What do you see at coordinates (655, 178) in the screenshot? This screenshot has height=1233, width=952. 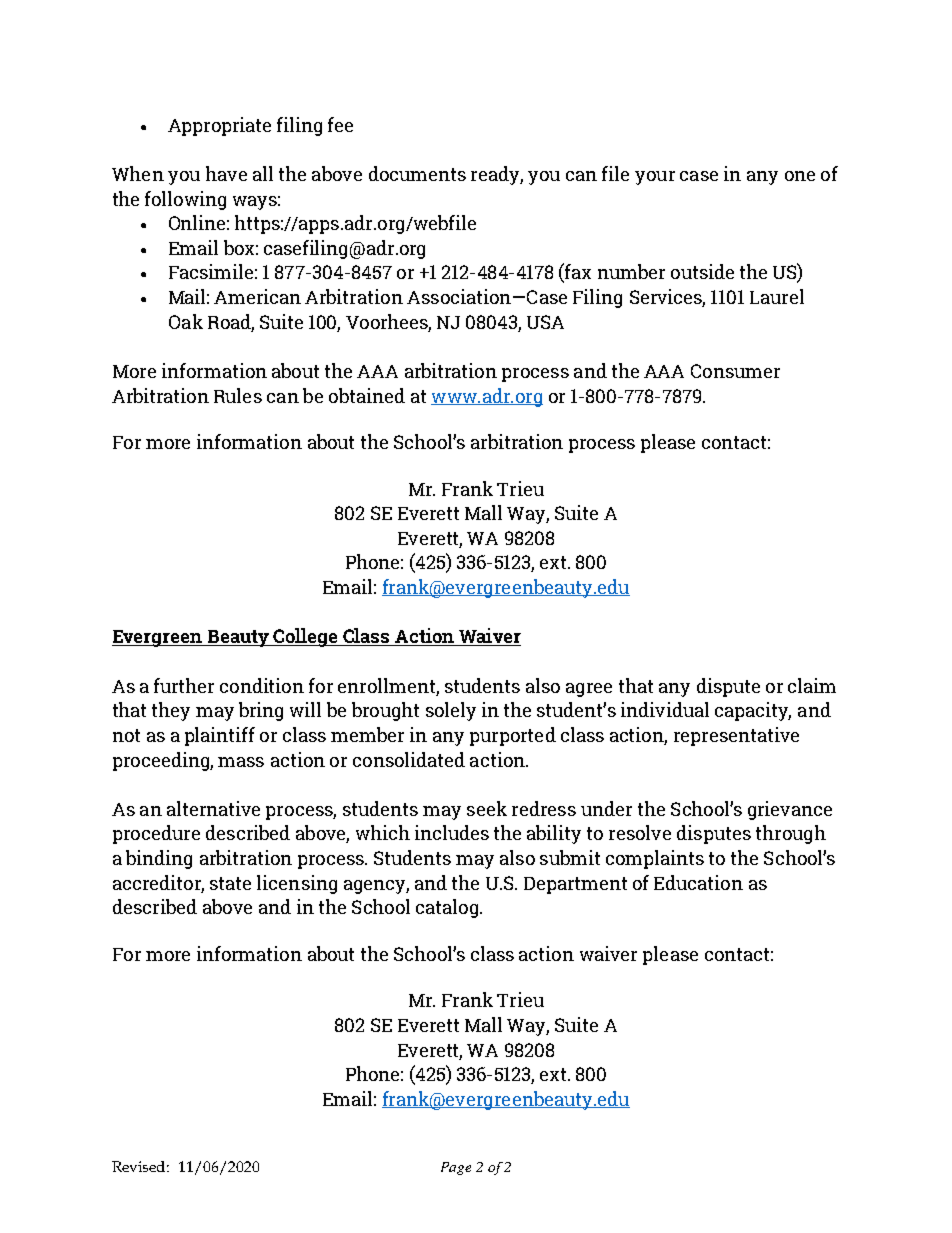 I see `your` at bounding box center [655, 178].
